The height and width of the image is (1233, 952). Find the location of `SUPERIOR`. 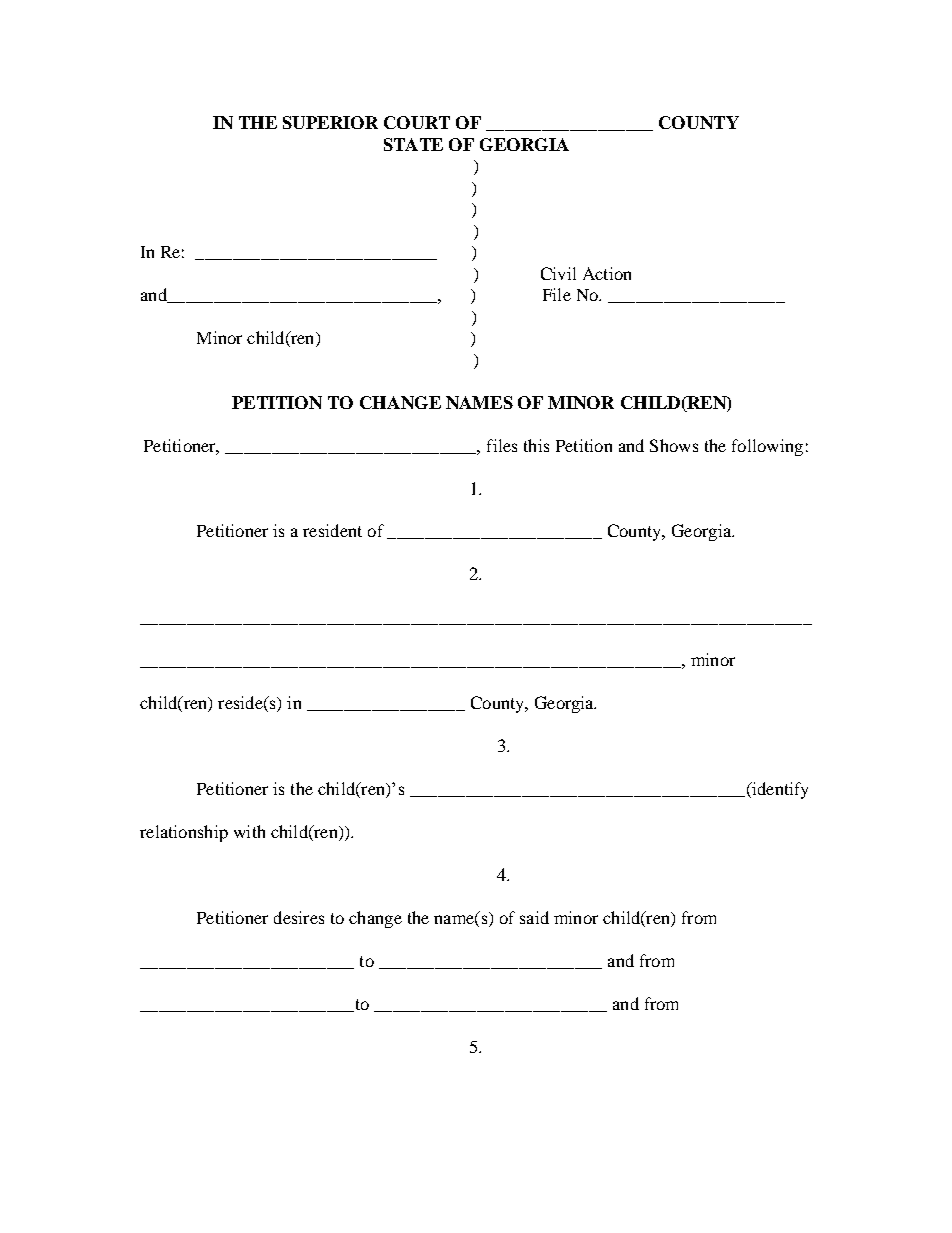

SUPERIOR is located at coordinates (330, 122).
